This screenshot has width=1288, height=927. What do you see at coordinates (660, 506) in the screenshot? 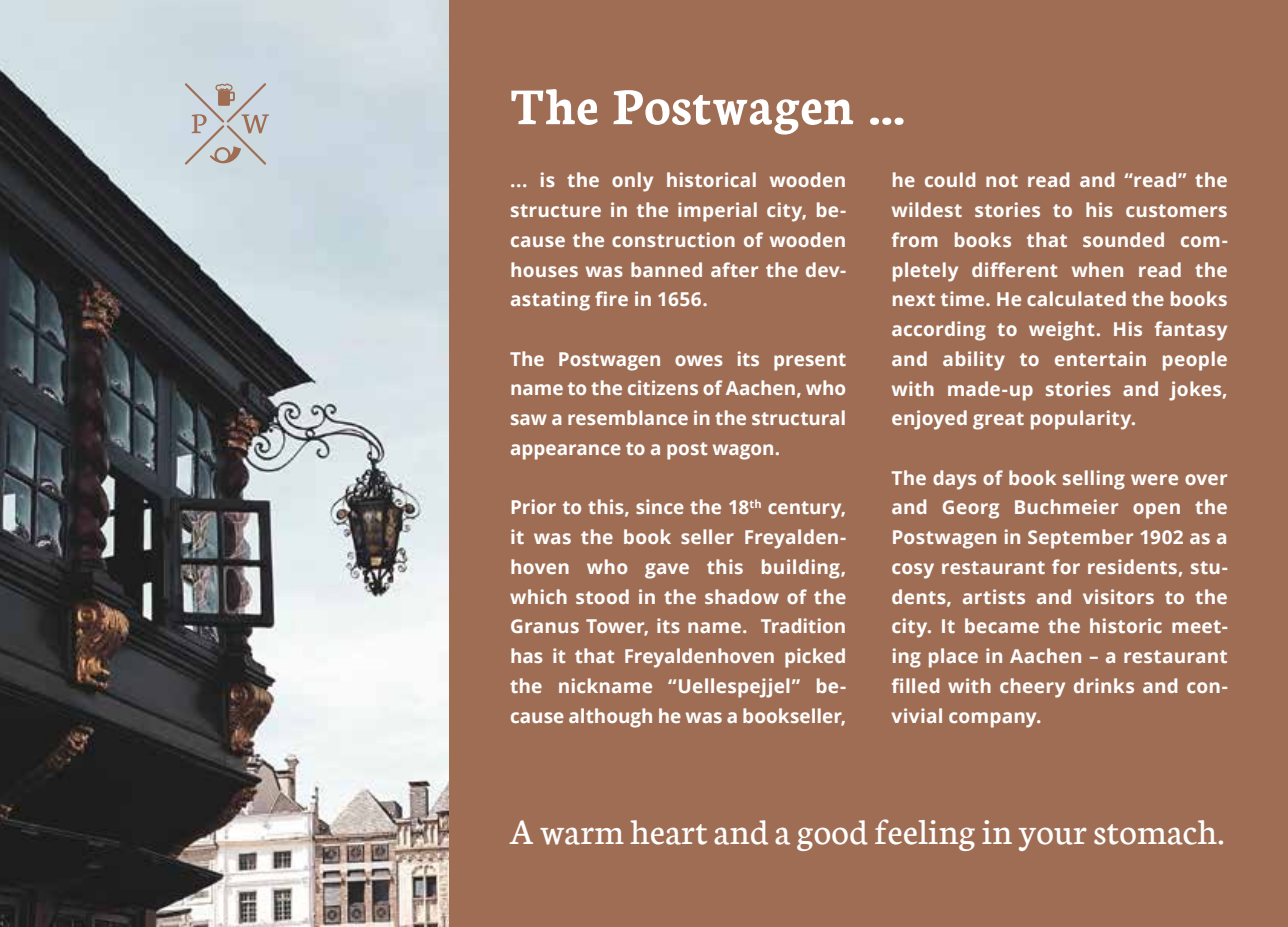
I see `since` at bounding box center [660, 506].
